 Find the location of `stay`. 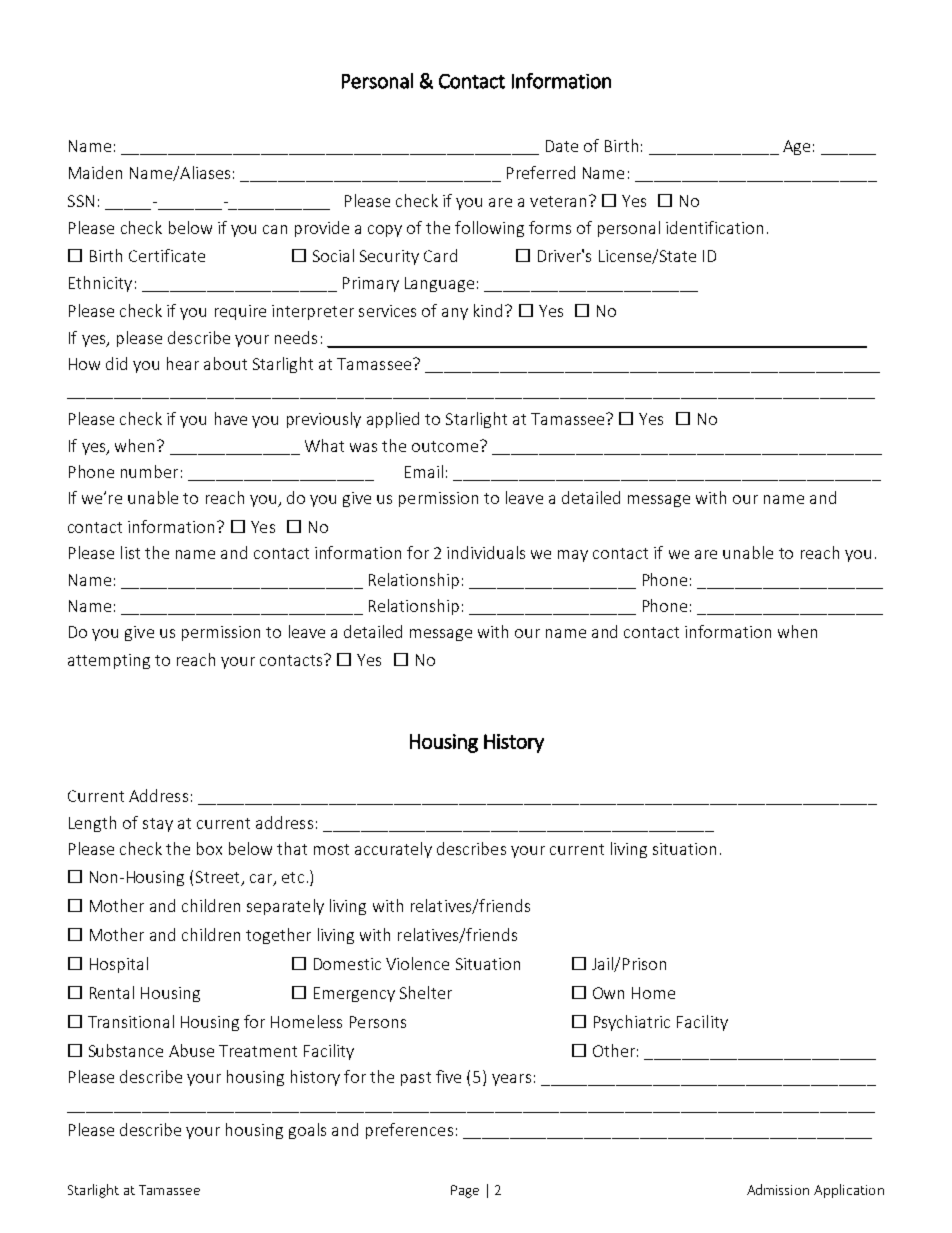

stay is located at coordinates (158, 825).
